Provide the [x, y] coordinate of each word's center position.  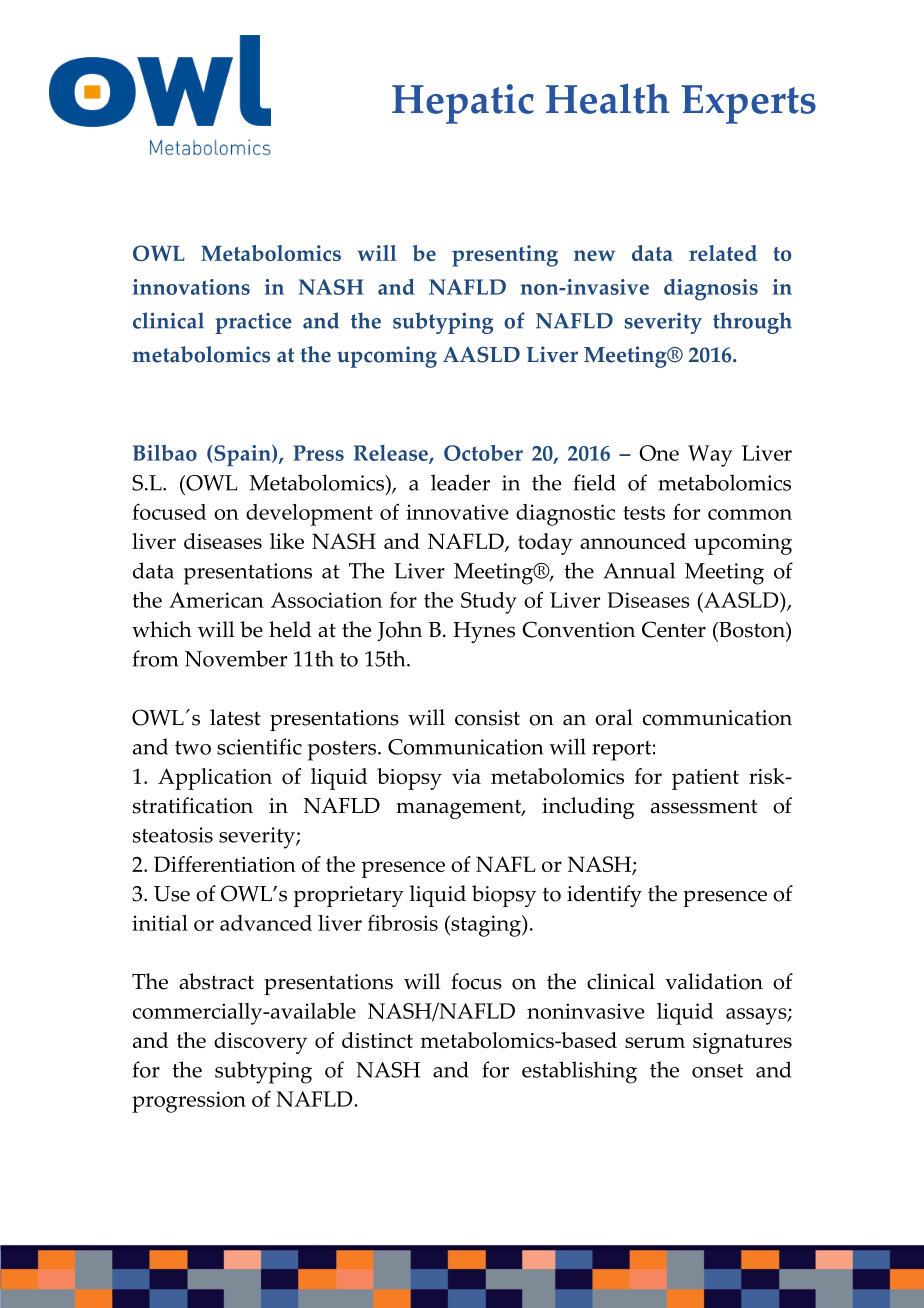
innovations [191, 287]
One [659, 453]
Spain [242, 456]
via [466, 776]
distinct [377, 1040]
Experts [748, 104]
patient [705, 779]
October [483, 453]
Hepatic [463, 104]
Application [215, 779]
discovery [260, 1043]
